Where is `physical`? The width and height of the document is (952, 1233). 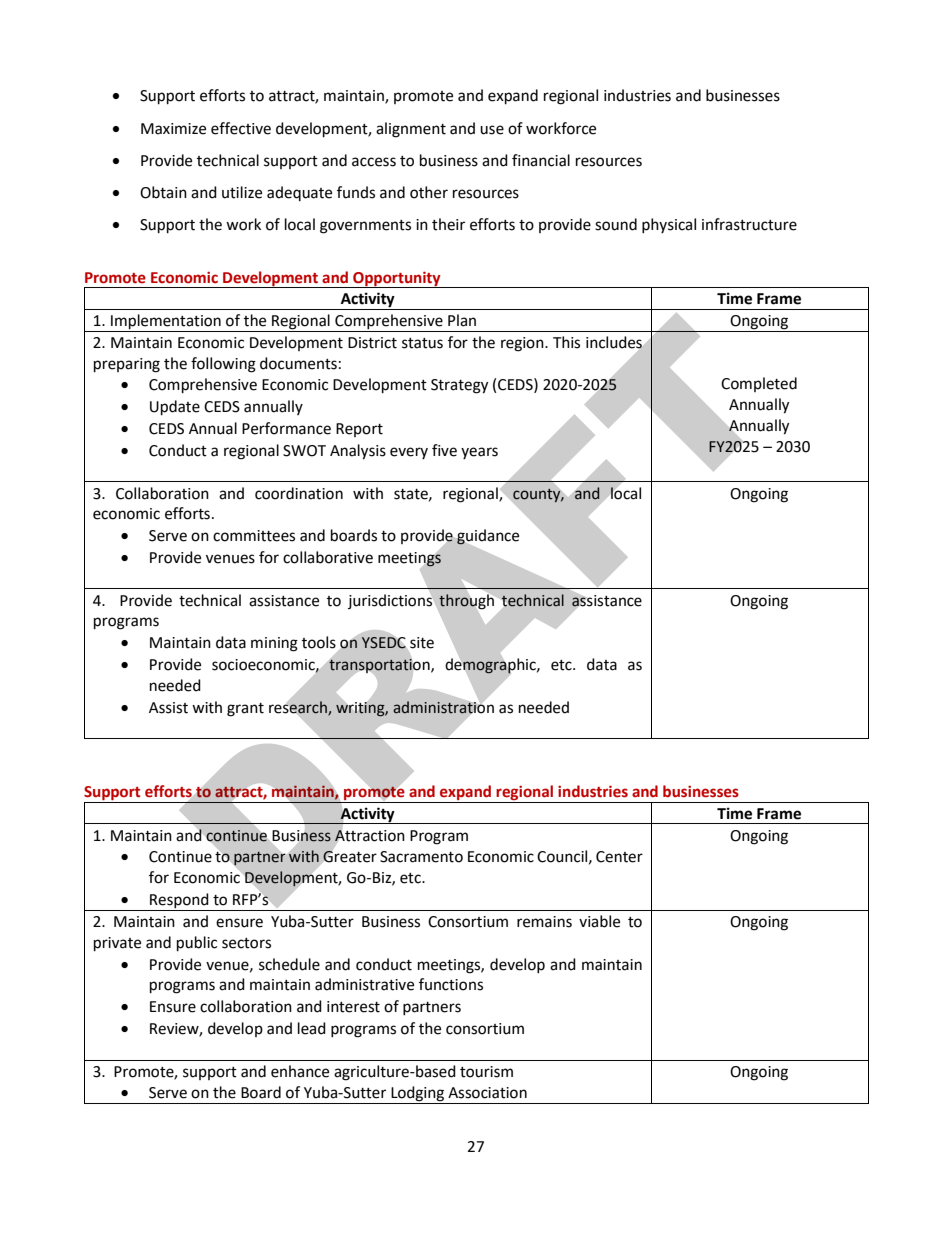
physical is located at coordinates (669, 225).
